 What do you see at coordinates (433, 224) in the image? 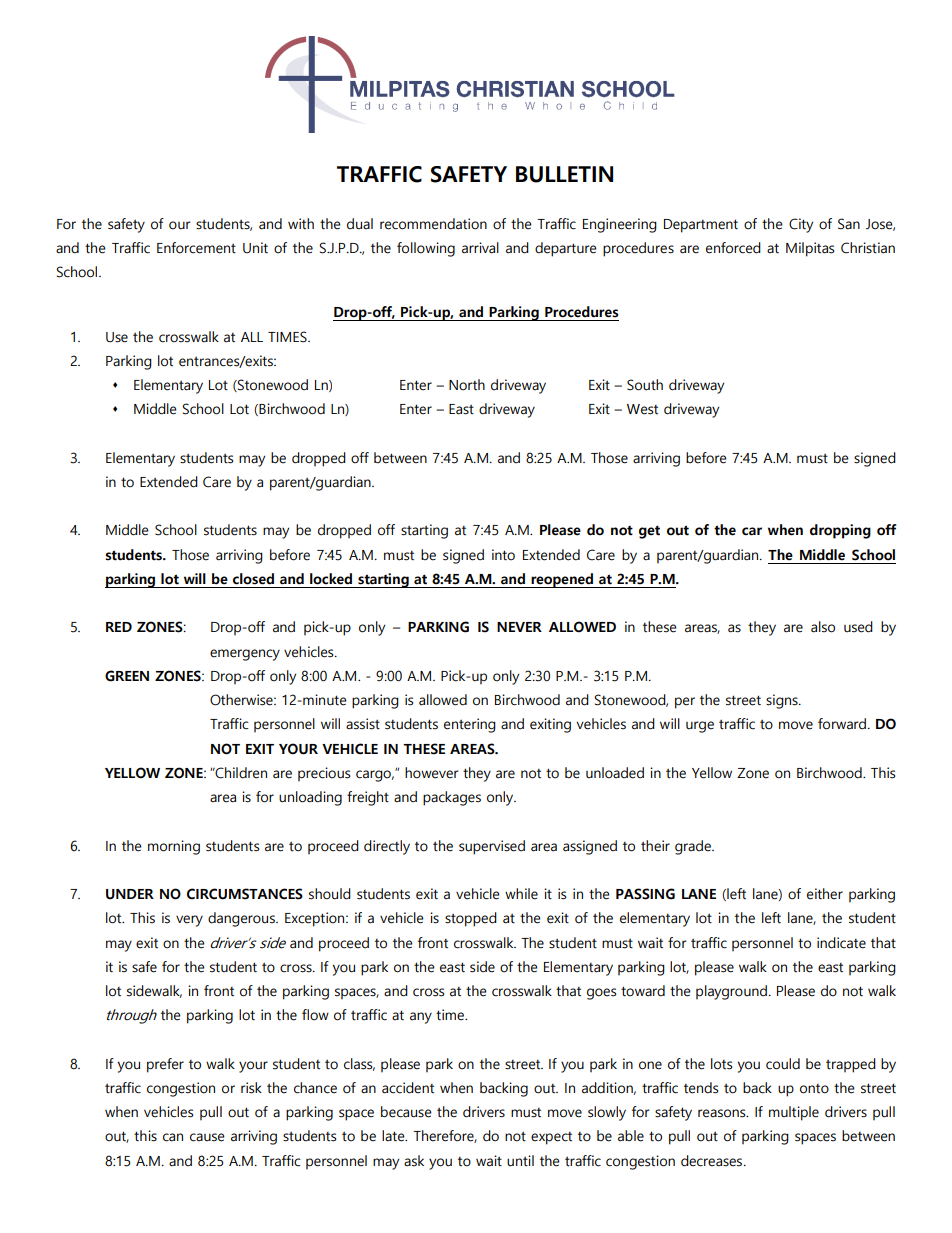
I see `recommendation` at bounding box center [433, 224].
